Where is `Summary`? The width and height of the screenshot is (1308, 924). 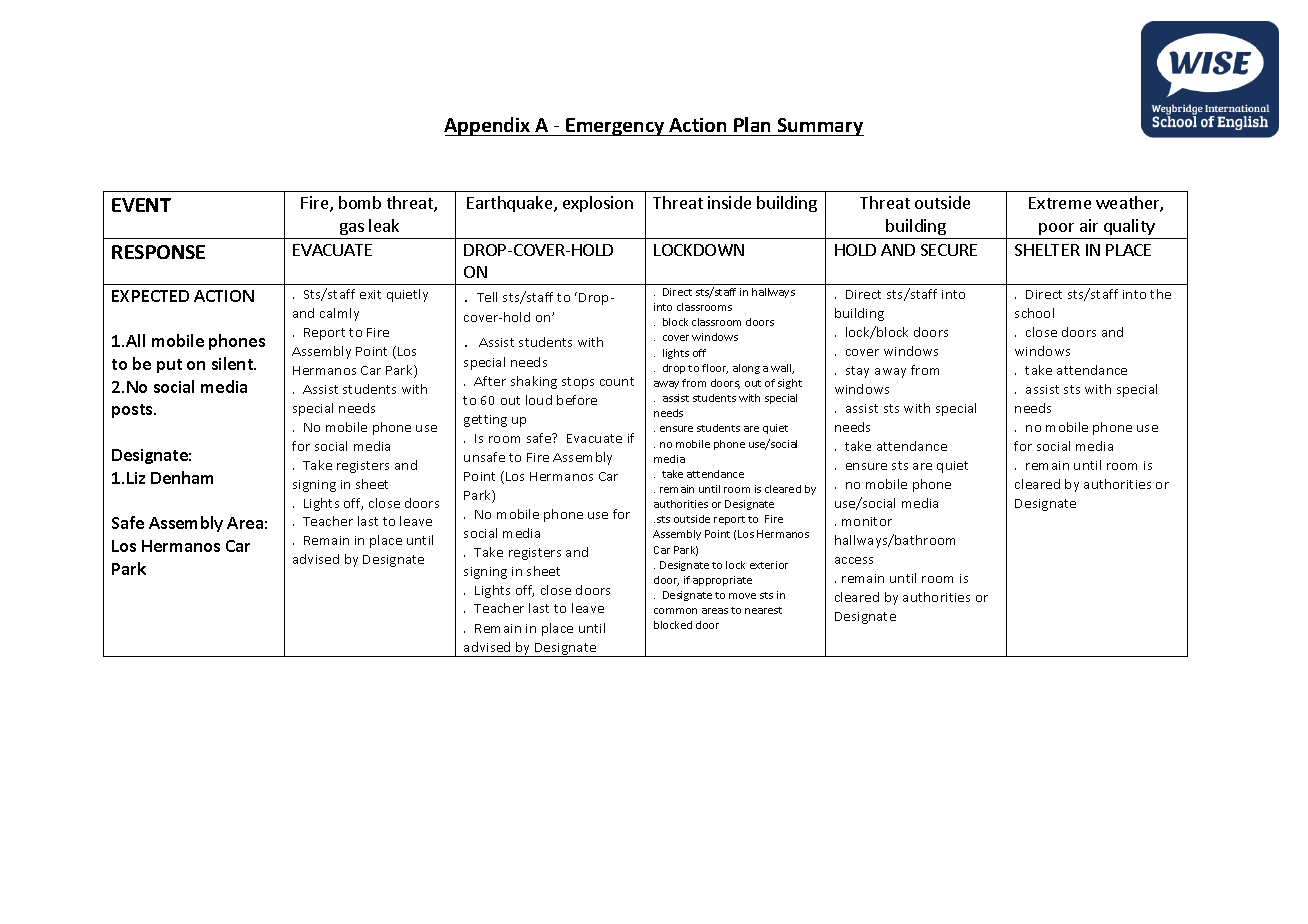
Summary is located at coordinates (820, 127).
